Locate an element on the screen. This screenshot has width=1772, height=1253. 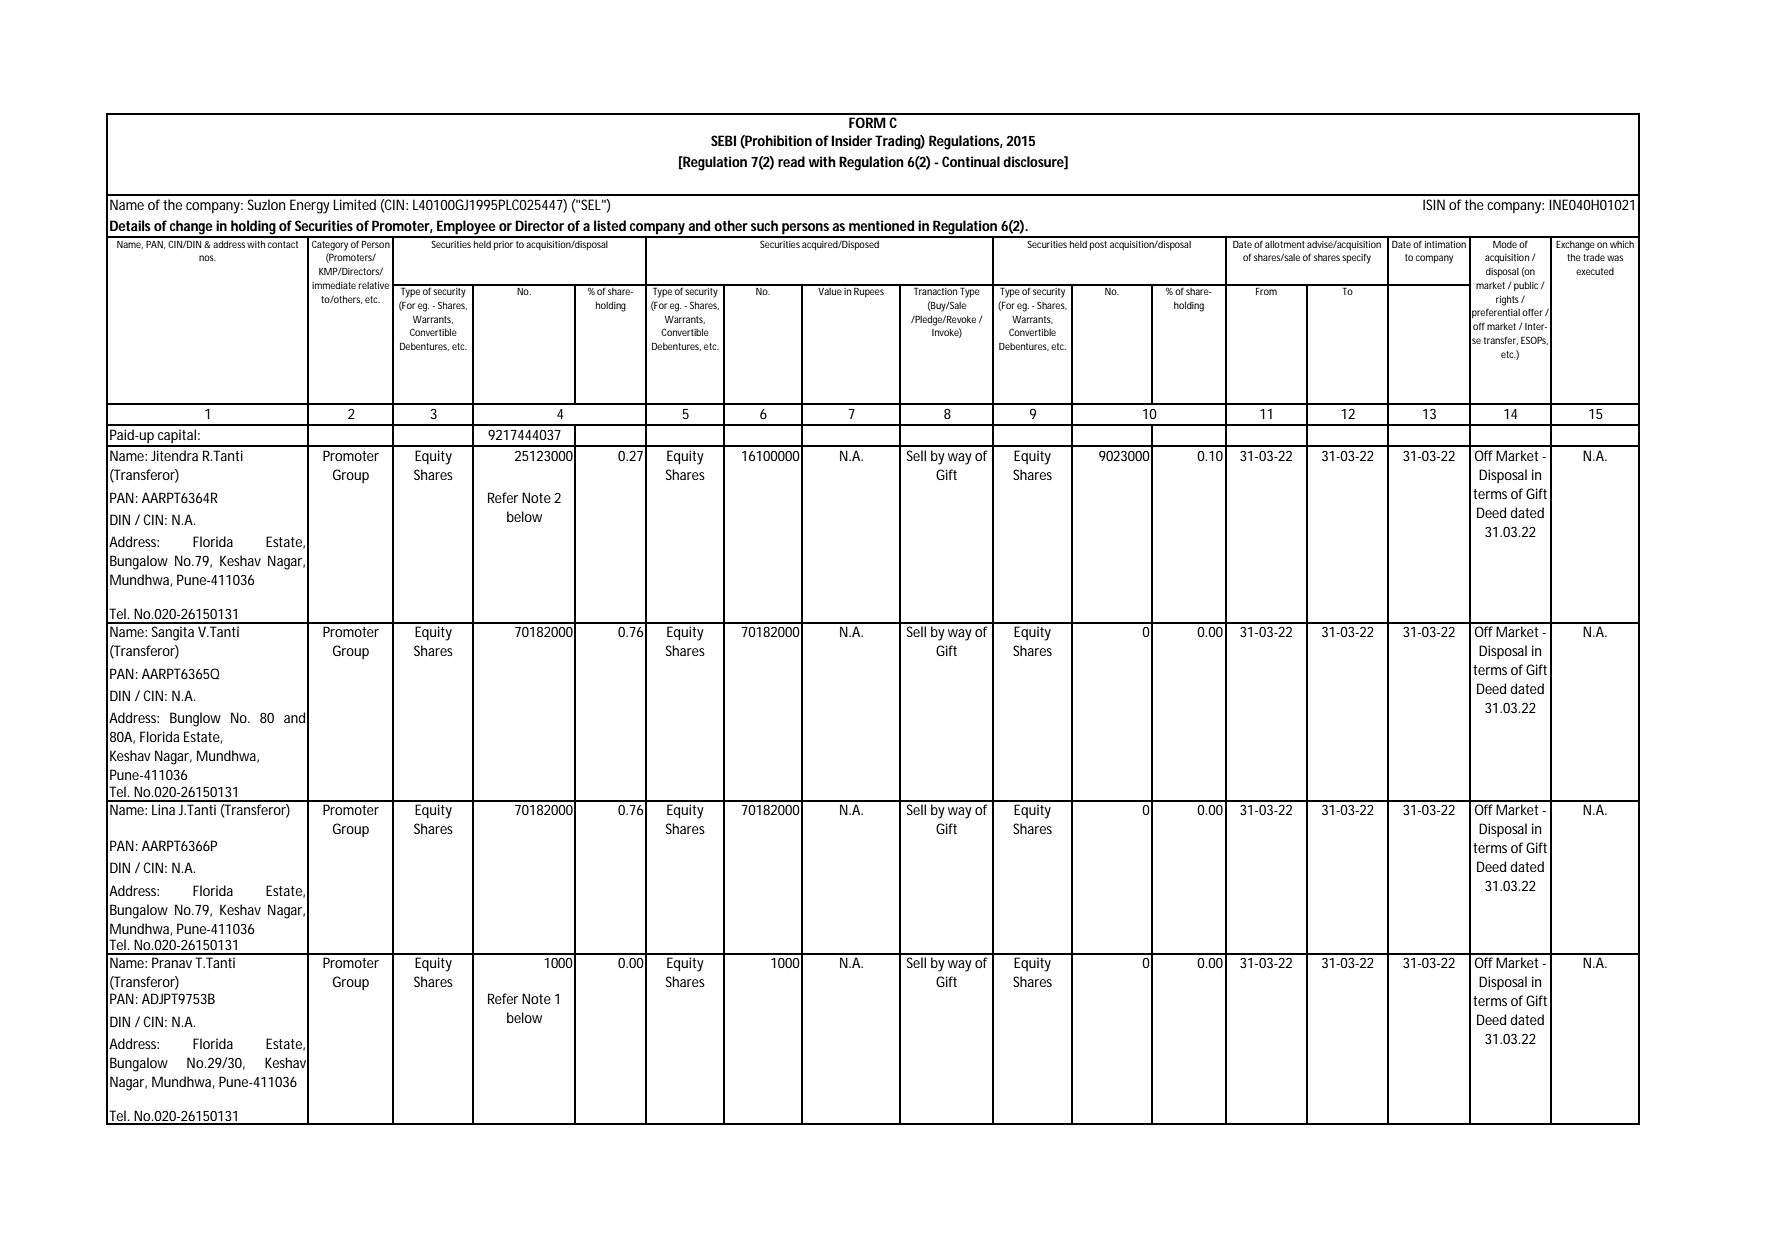
Continual is located at coordinates (971, 161).
